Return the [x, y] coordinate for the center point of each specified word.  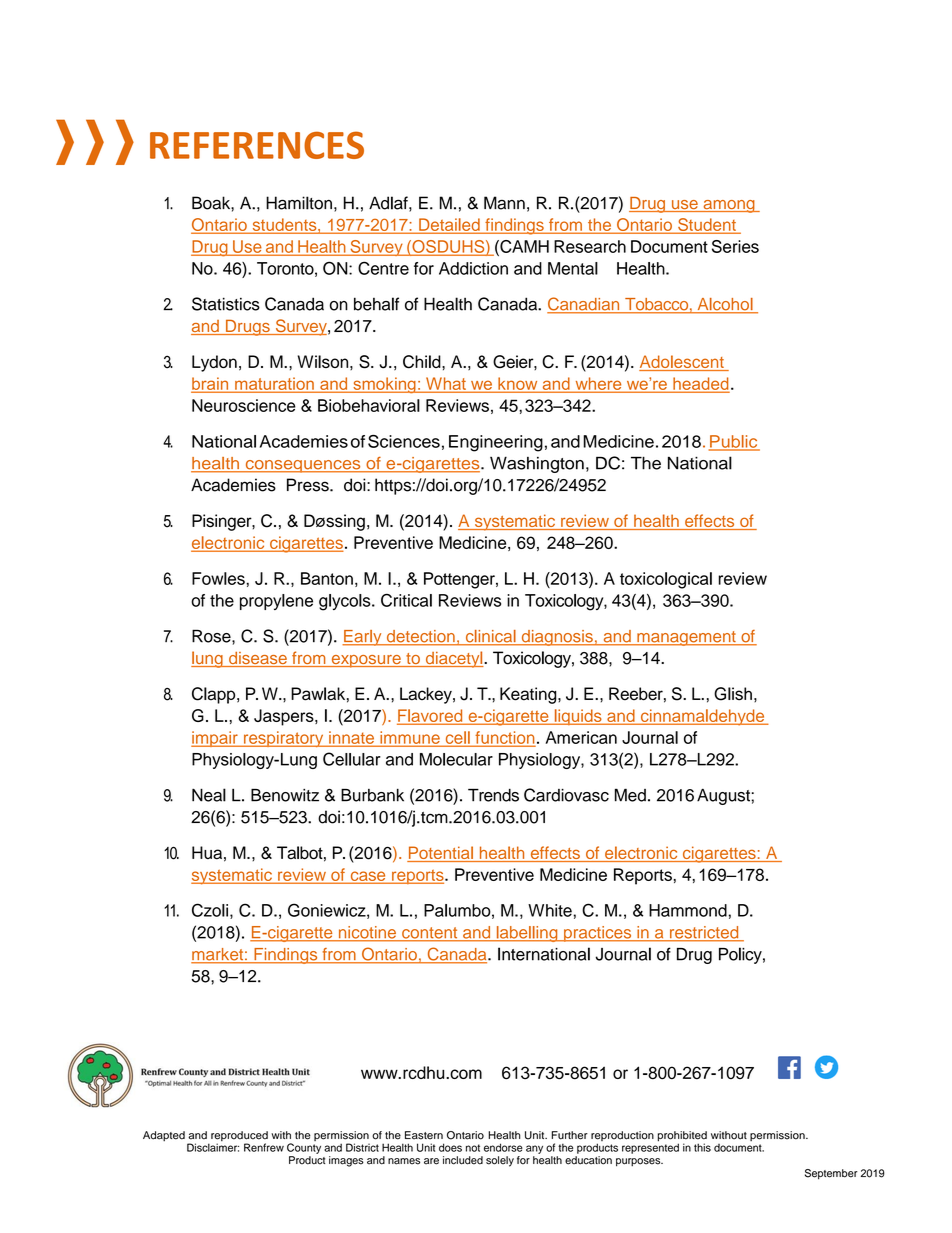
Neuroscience [244, 405]
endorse [503, 1147]
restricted [704, 933]
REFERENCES [257, 145]
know [518, 384]
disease [258, 659]
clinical [490, 637]
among [729, 206]
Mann [504, 203]
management [686, 638]
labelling [527, 934]
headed [700, 384]
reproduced [239, 1137]
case [368, 877]
